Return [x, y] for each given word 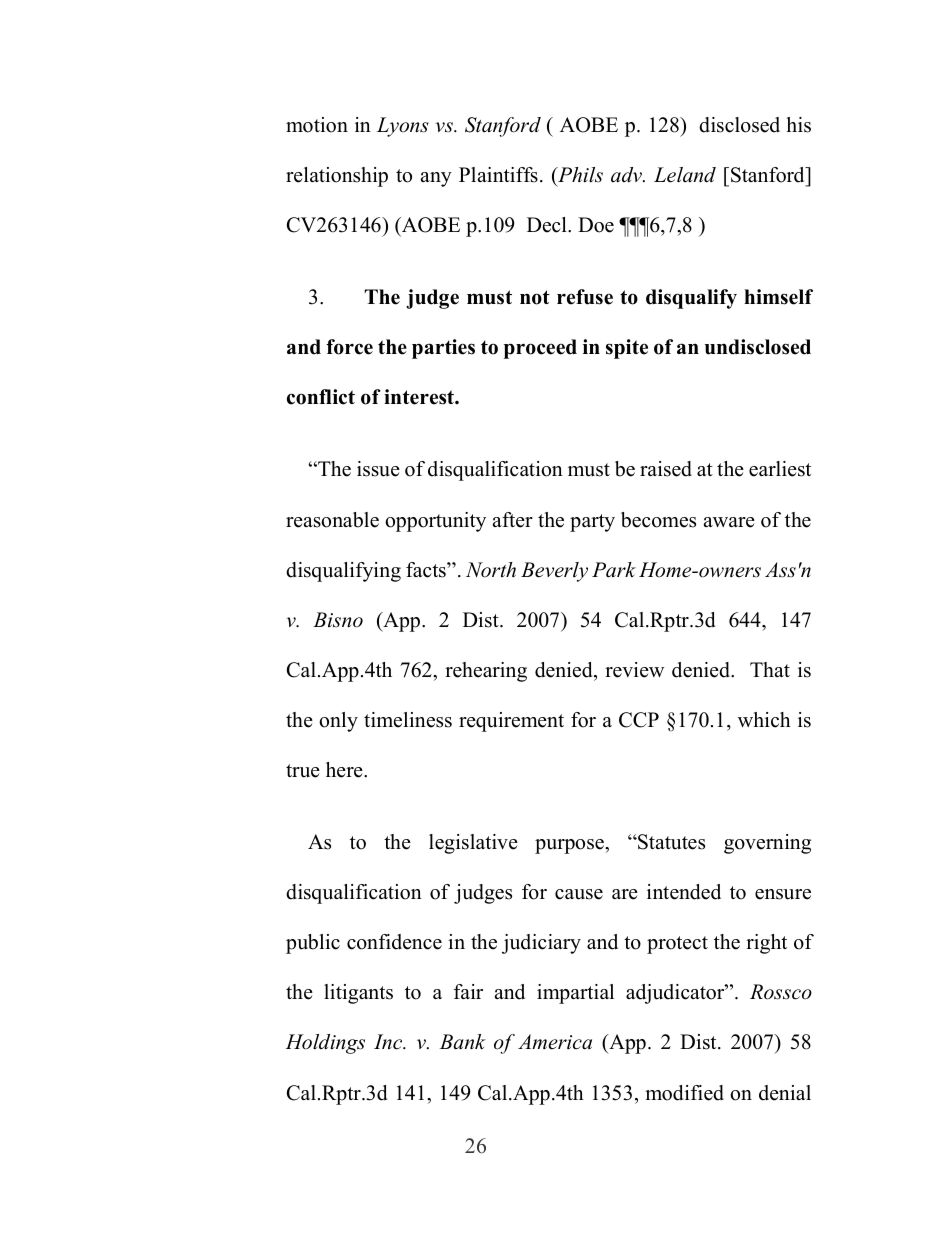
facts [427, 570]
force [349, 347]
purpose [570, 846]
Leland [685, 175]
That [770, 669]
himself [778, 297]
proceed [540, 349]
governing [767, 844]
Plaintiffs [498, 175]
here [345, 770]
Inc [389, 1042]
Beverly [554, 572]
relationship [337, 177]
